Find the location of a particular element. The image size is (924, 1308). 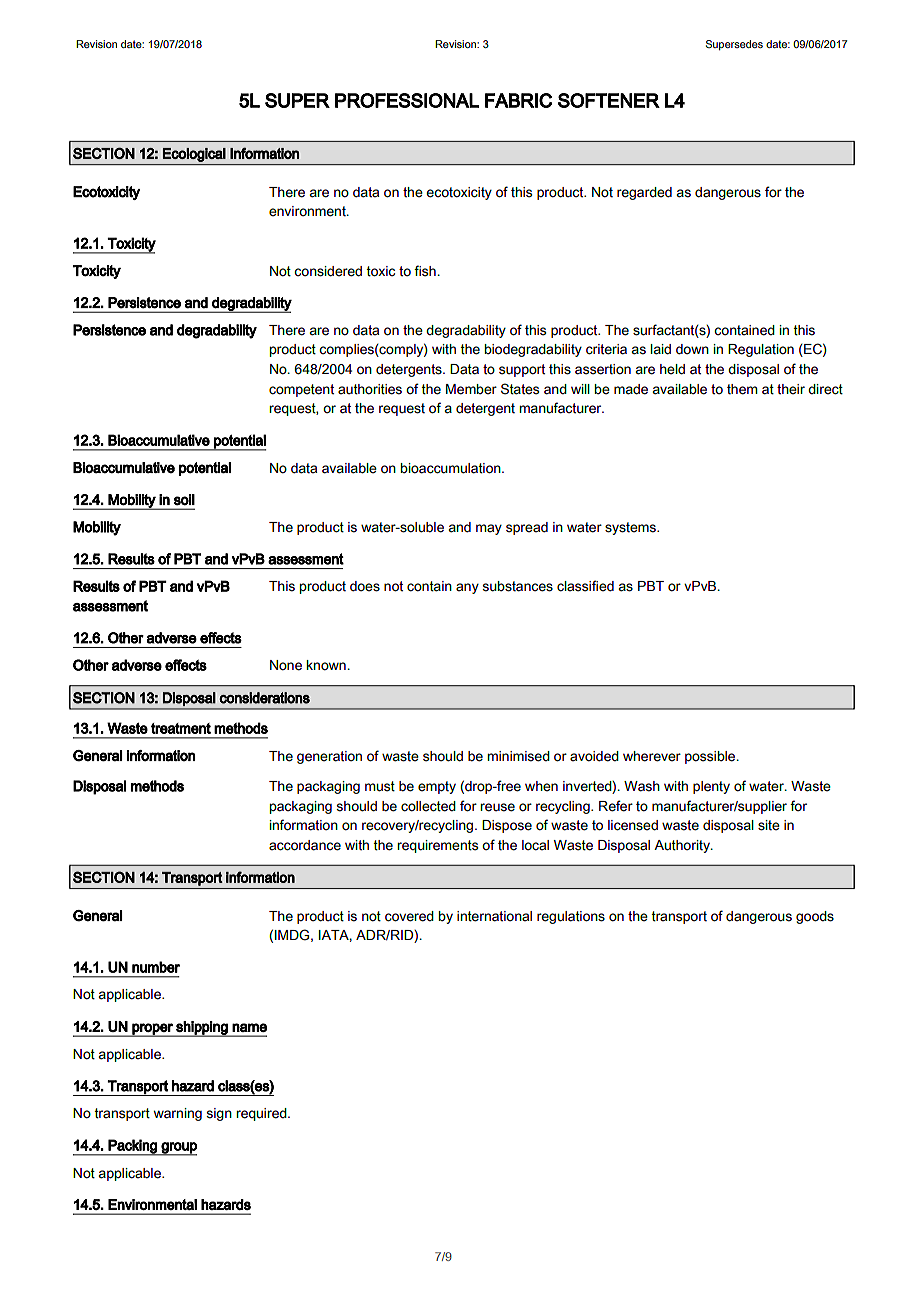

None is located at coordinates (286, 665).
